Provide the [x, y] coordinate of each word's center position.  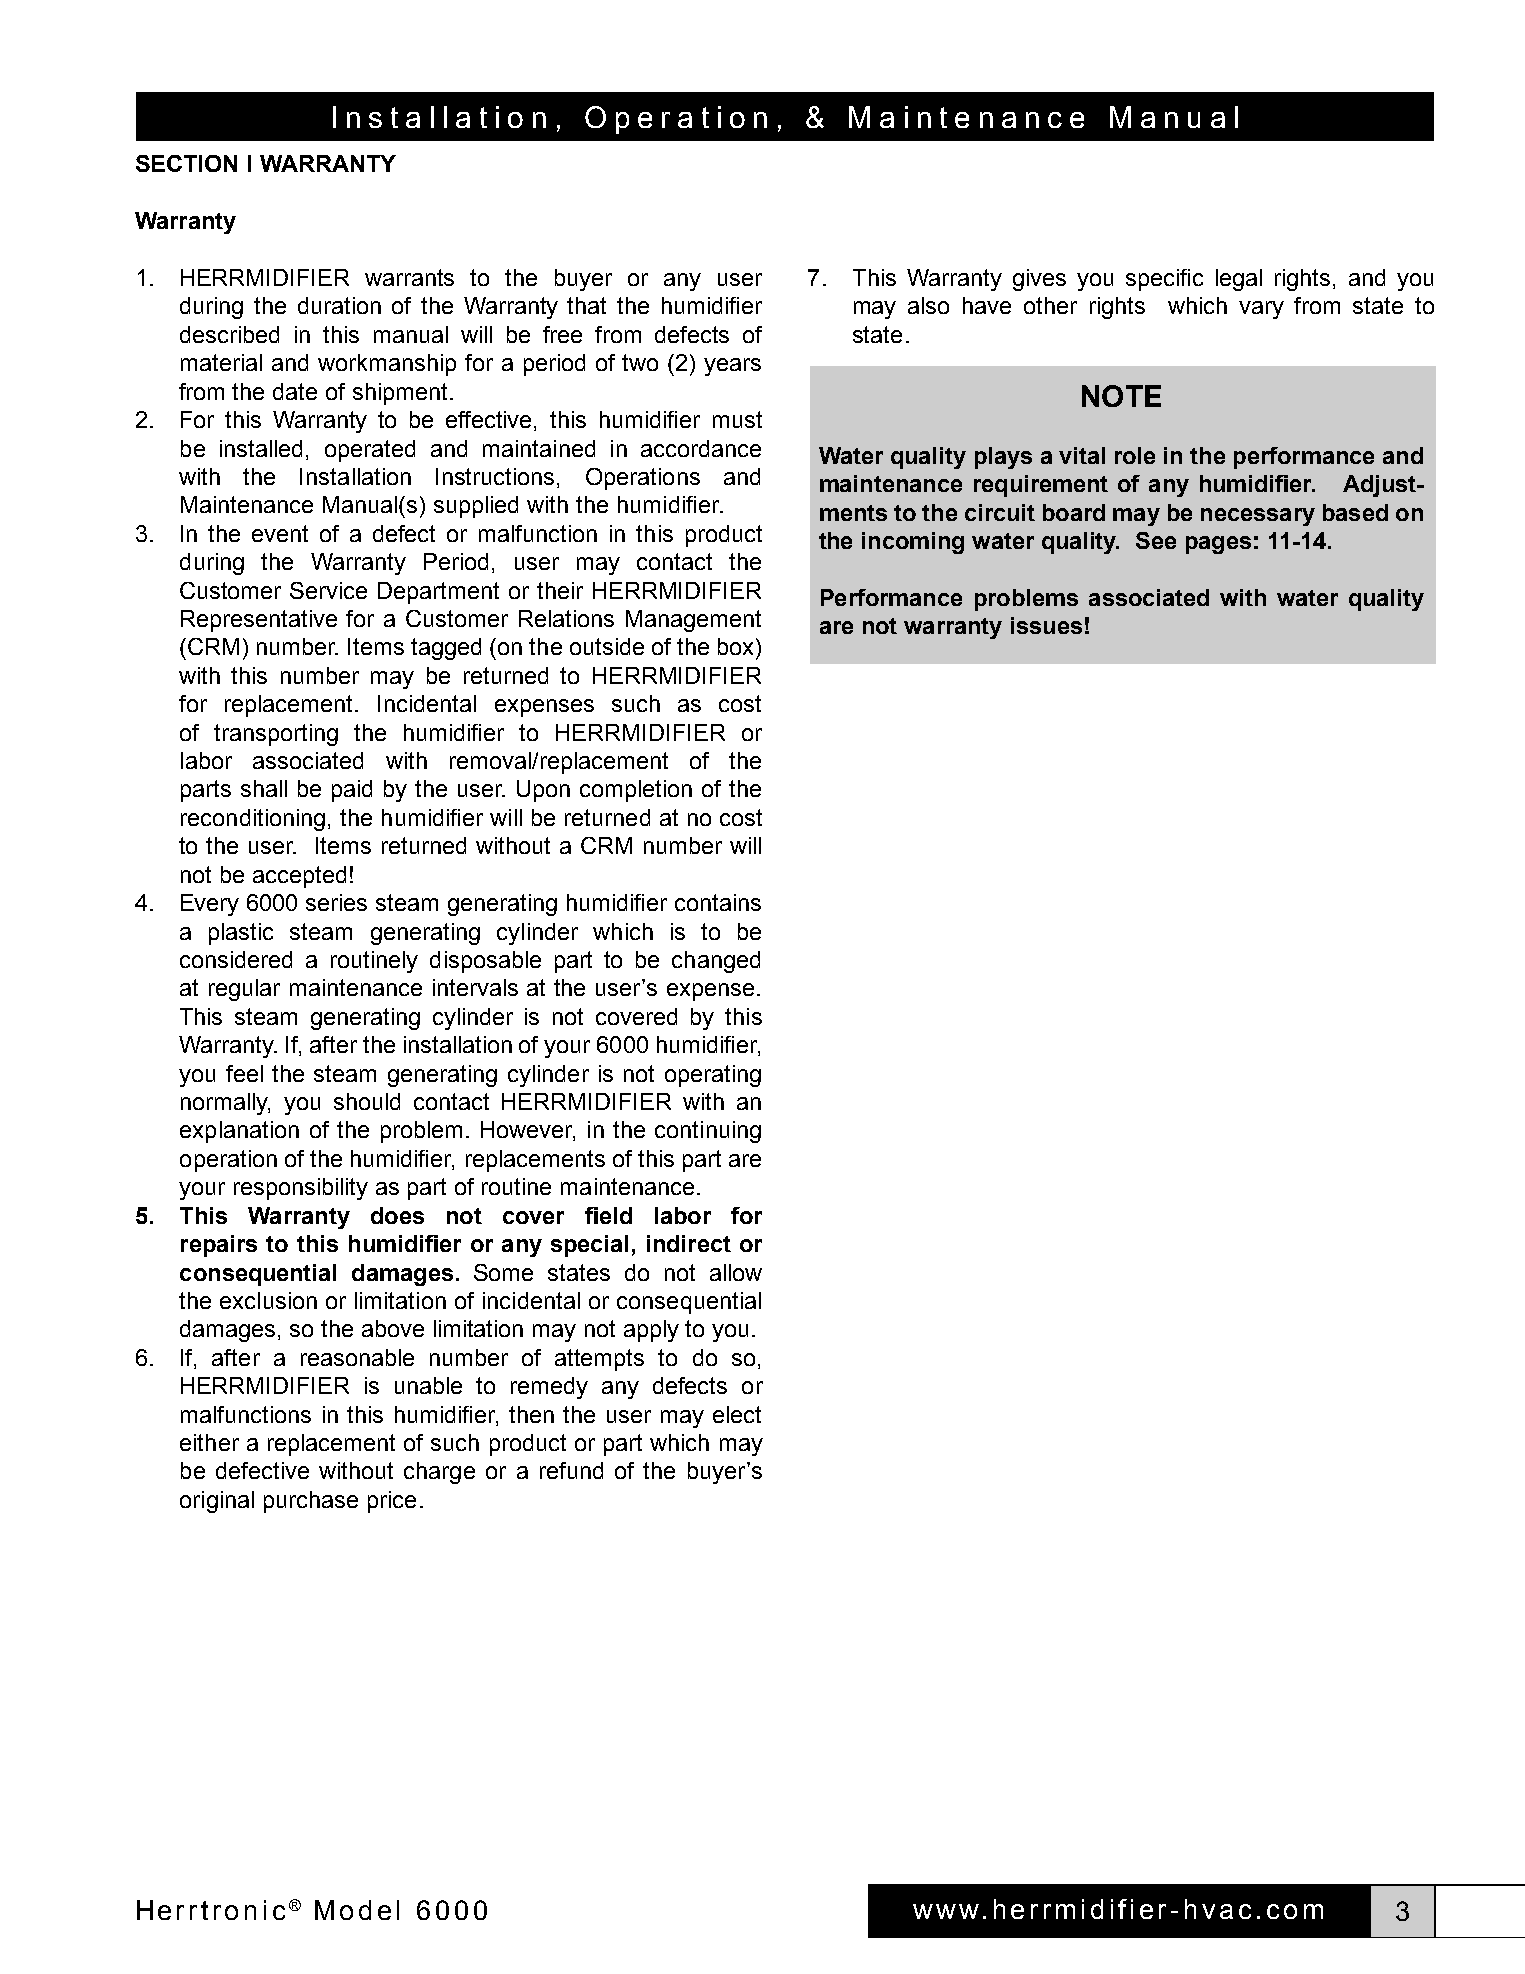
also [928, 305]
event [280, 533]
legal [1239, 280]
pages [1218, 545]
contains [718, 902]
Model [357, 1910]
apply [651, 1331]
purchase [311, 1502]
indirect [689, 1243]
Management [693, 621]
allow [736, 1272]
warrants [409, 277]
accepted [299, 877]
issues [1046, 625]
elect [737, 1414]
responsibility [301, 1189]
